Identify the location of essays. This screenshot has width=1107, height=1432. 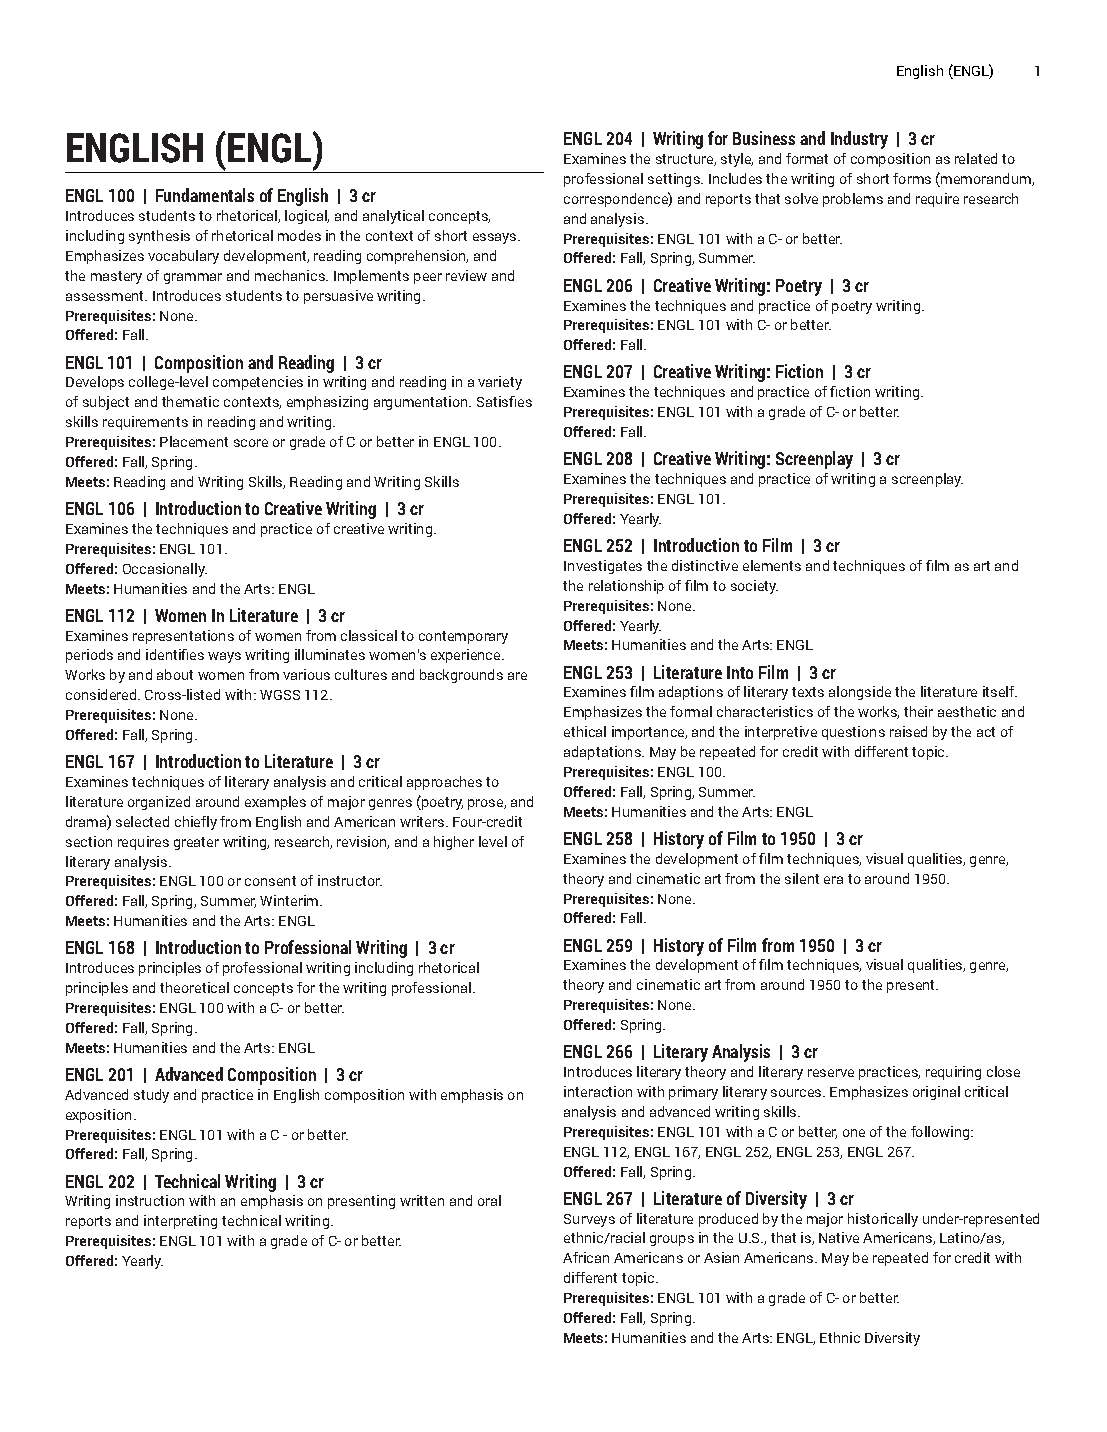
(496, 238).
